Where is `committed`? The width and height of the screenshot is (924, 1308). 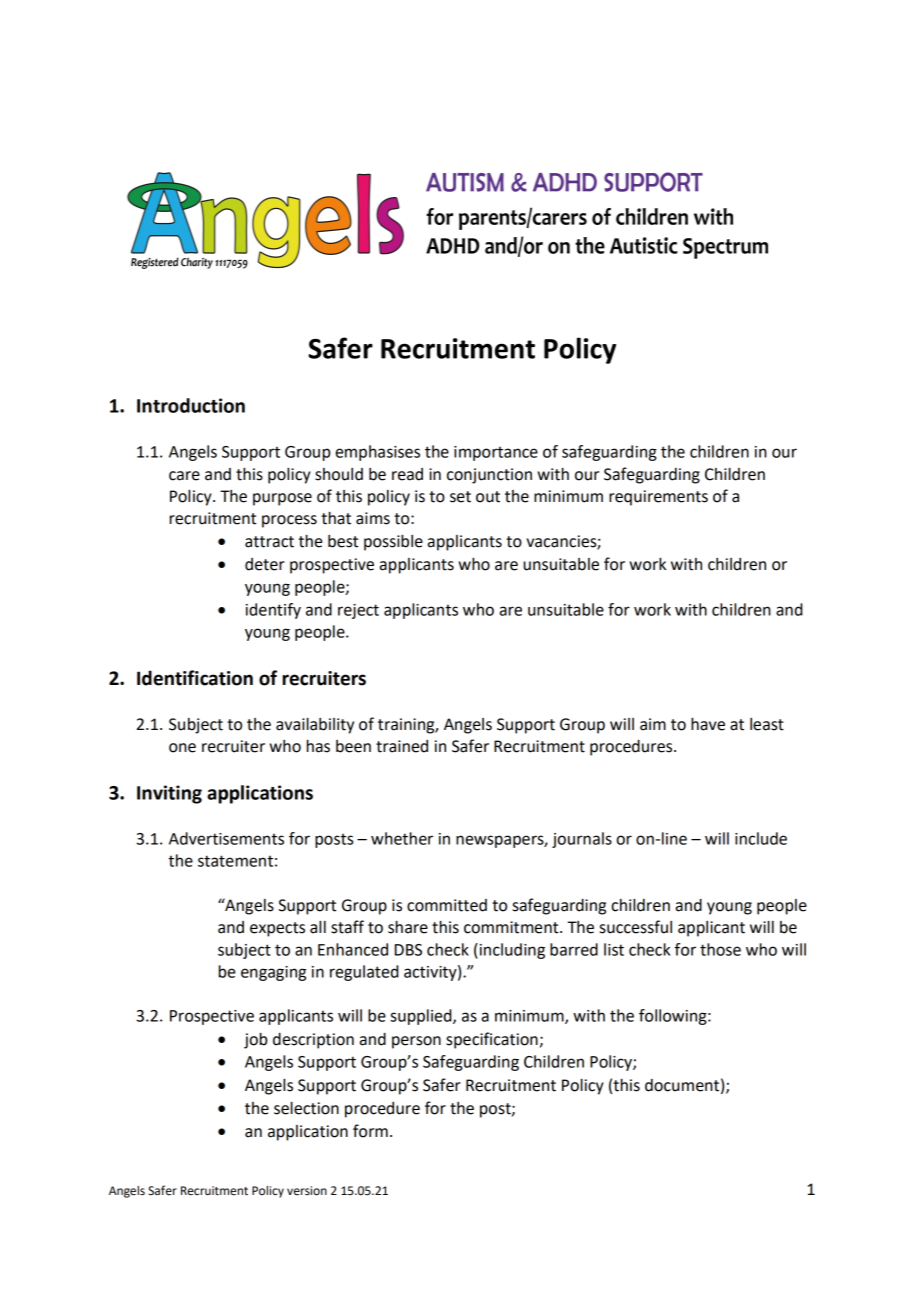
committed is located at coordinates (447, 905).
